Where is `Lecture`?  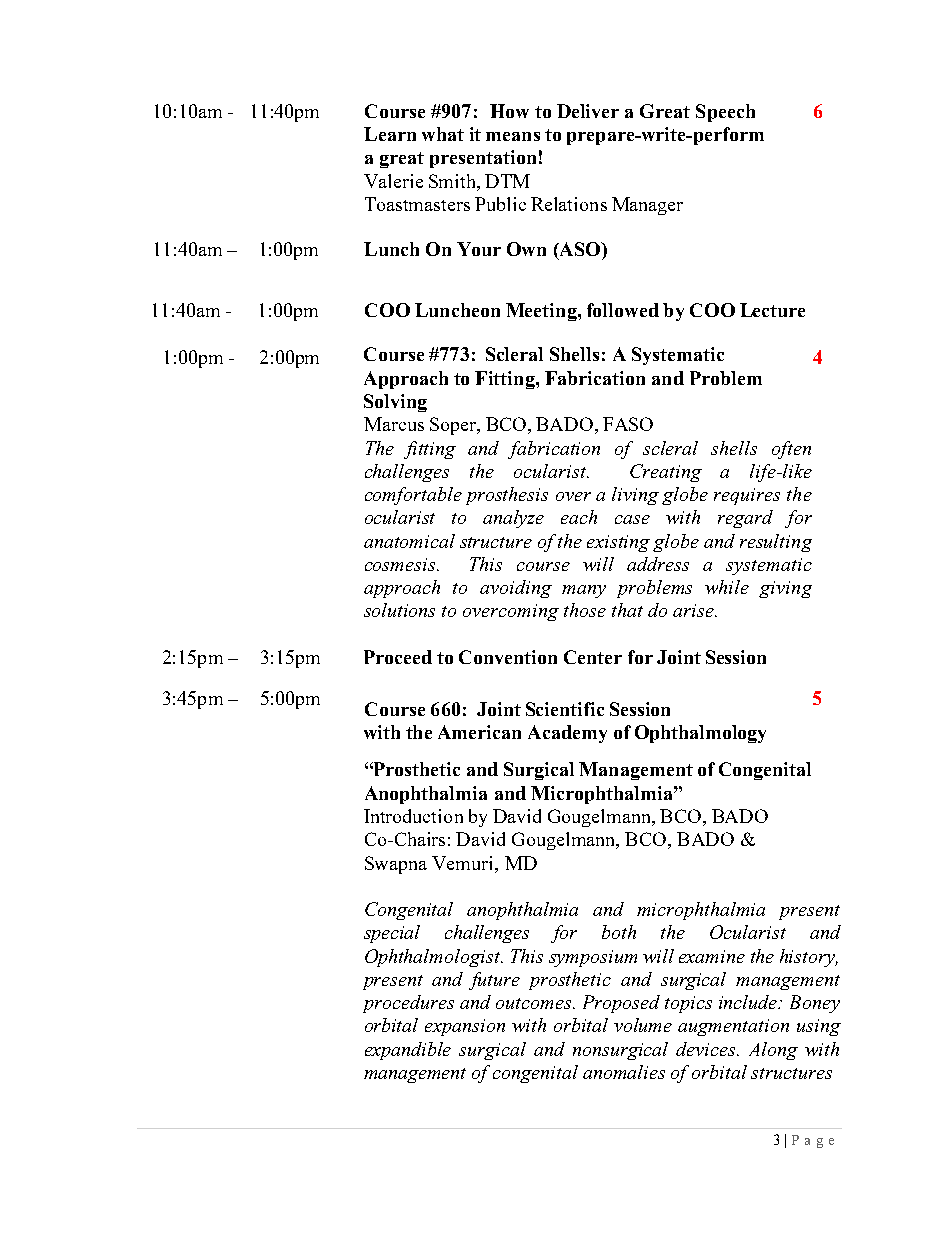
Lecture is located at coordinates (772, 310).
